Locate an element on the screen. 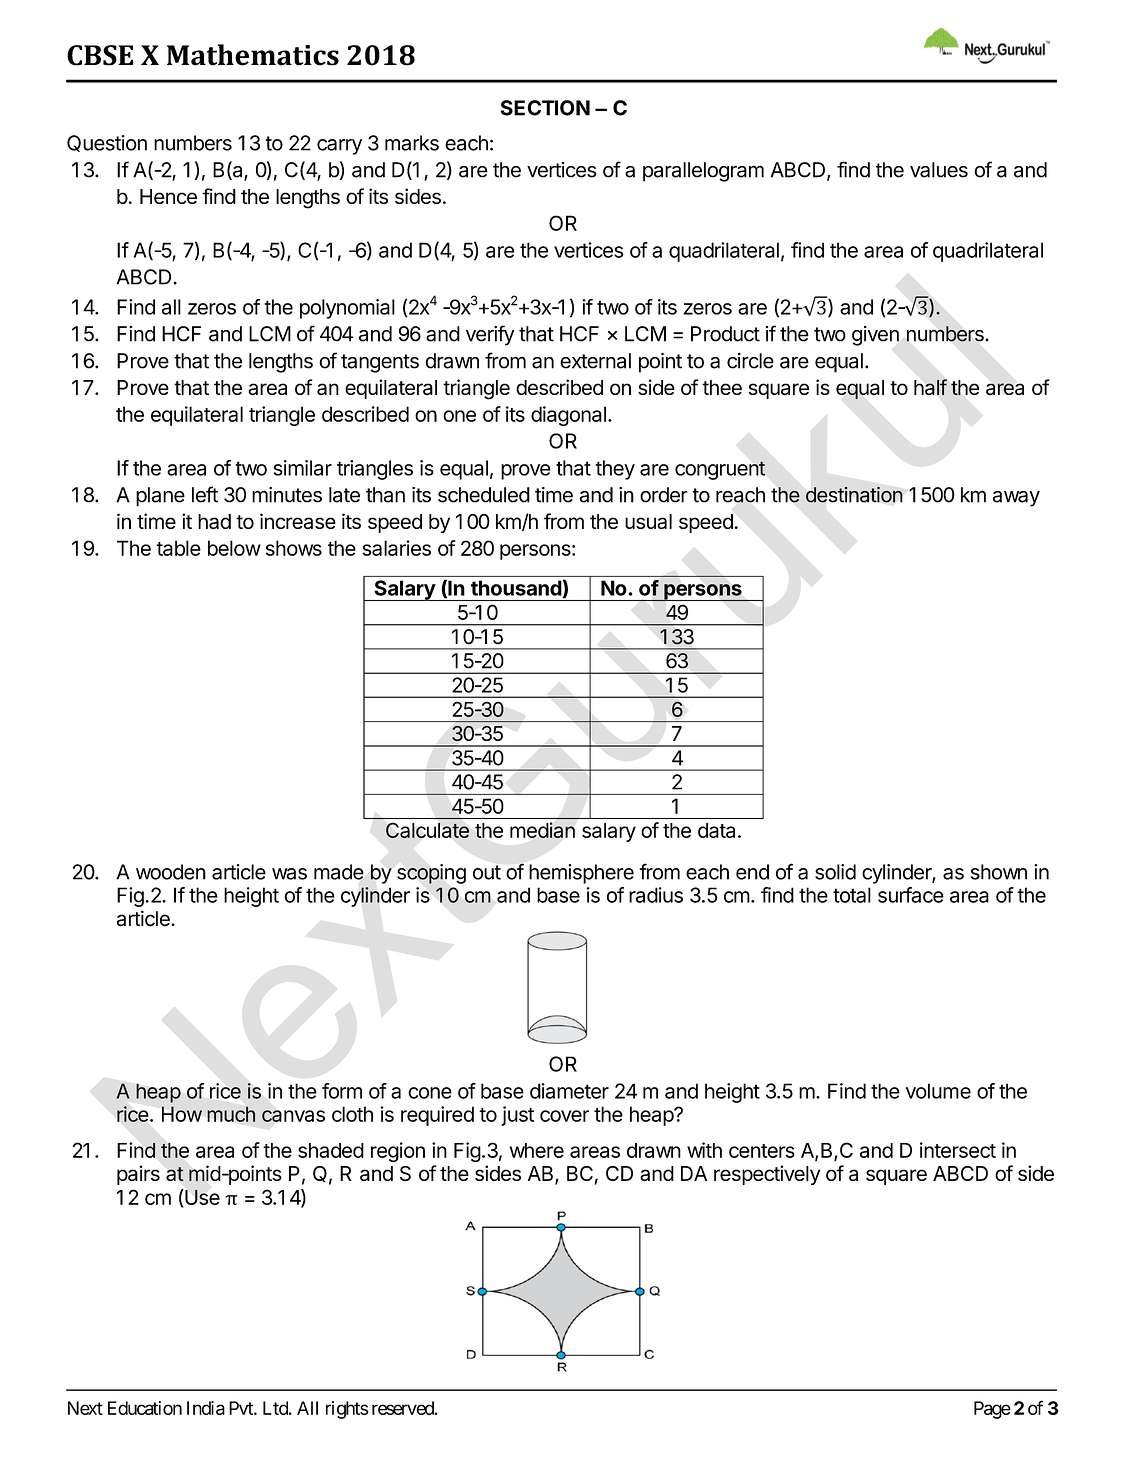 The width and height of the screenshot is (1127, 1459). Mathematics is located at coordinates (253, 55).
